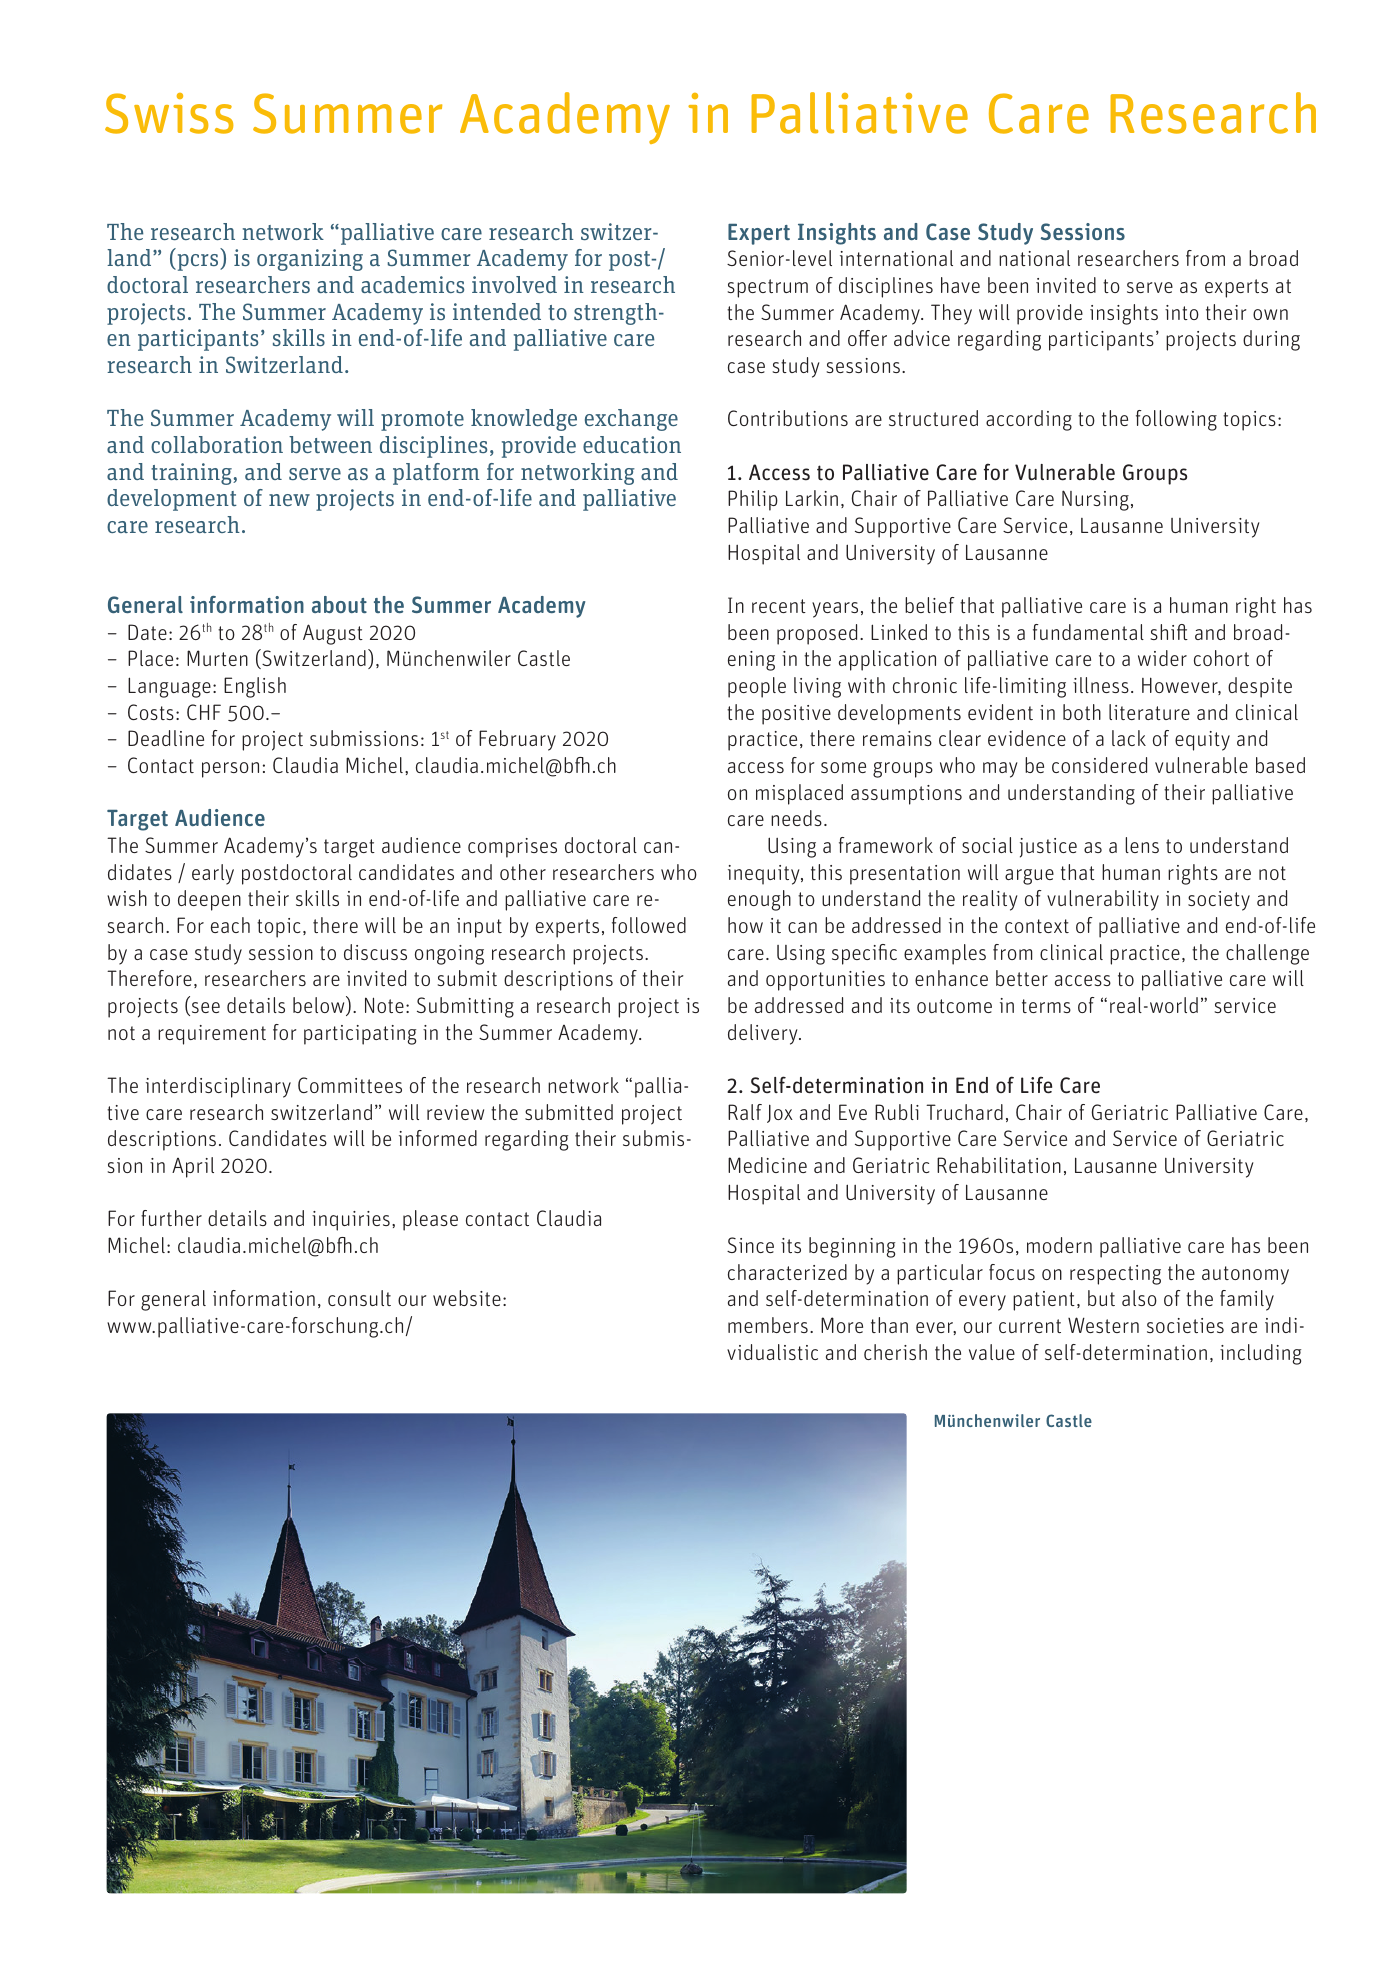  Describe the element at coordinates (359, 1298) in the page. I see `consult` at that location.
